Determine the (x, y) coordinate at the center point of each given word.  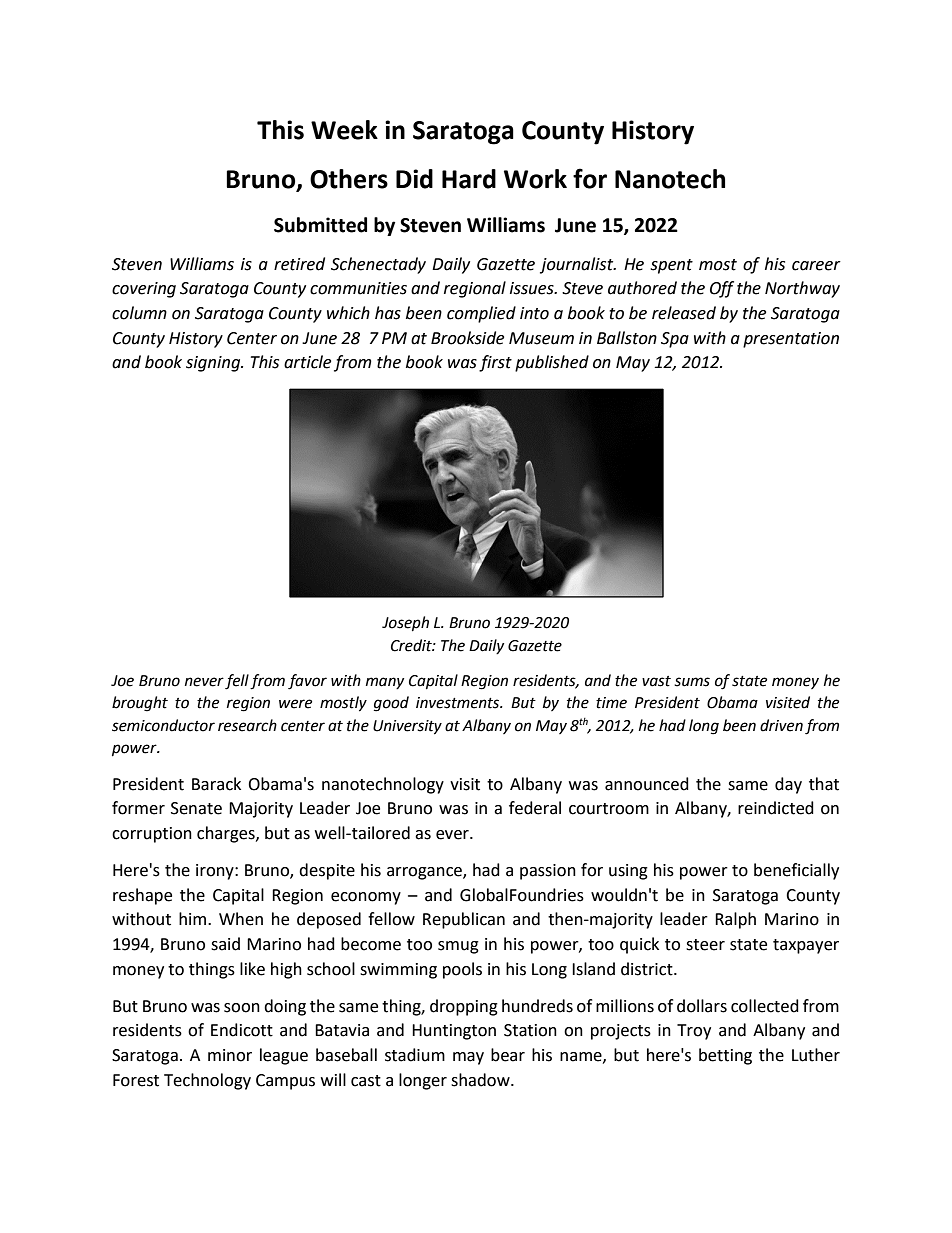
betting (725, 1056)
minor (230, 1055)
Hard (469, 179)
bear (508, 1055)
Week (344, 130)
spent (671, 266)
